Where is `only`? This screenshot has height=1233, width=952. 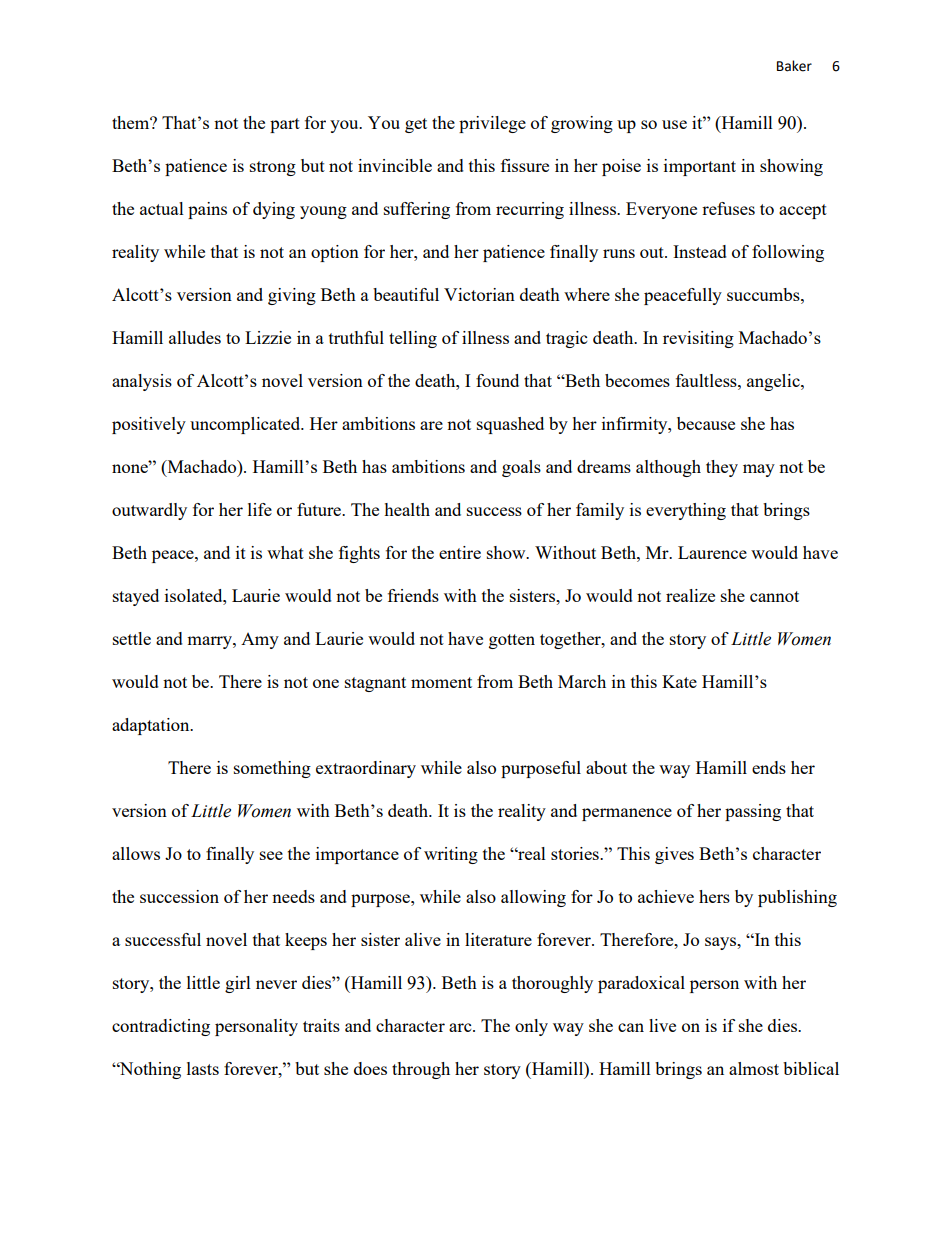 only is located at coordinates (531, 1027).
